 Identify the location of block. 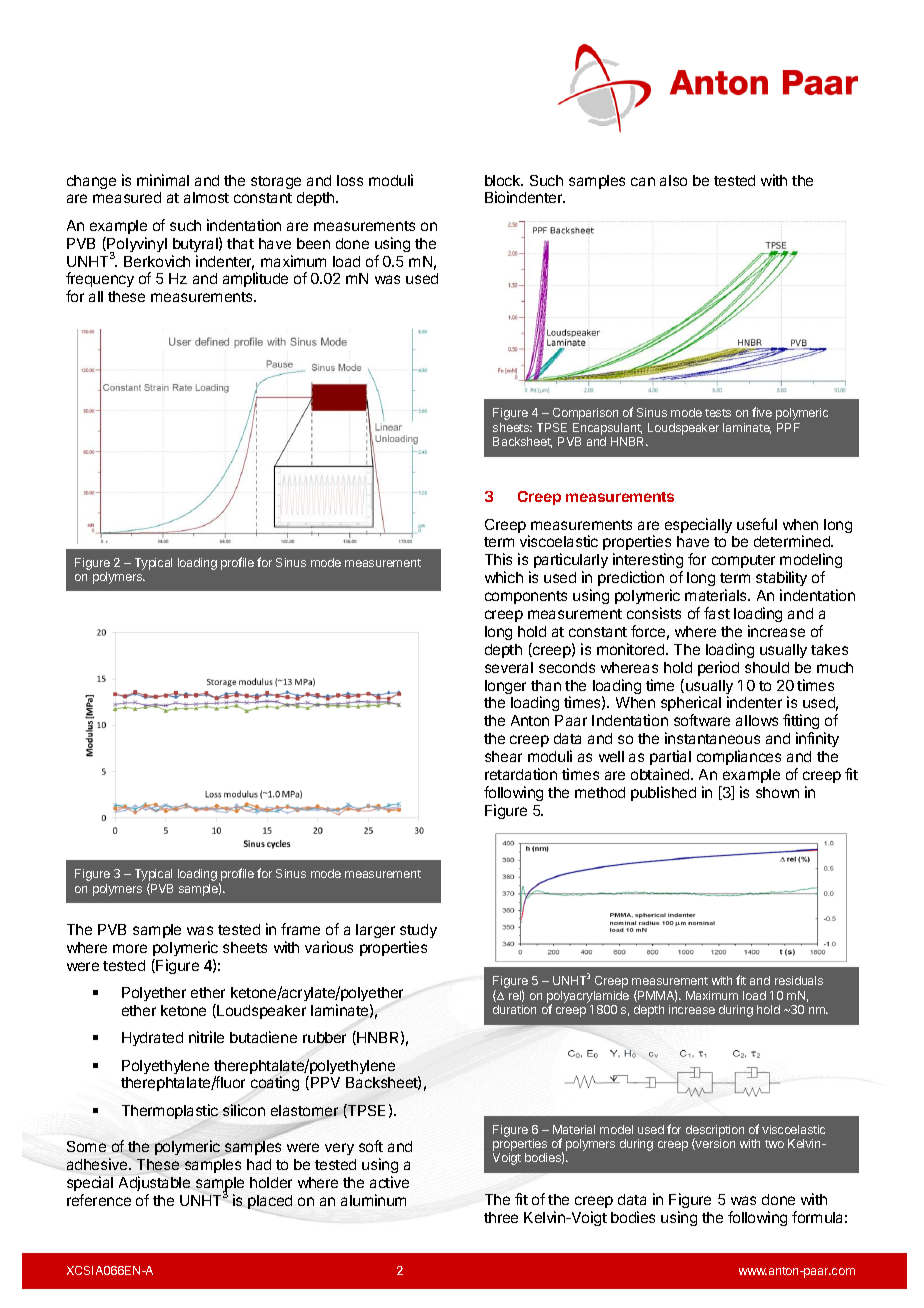
(504, 180).
